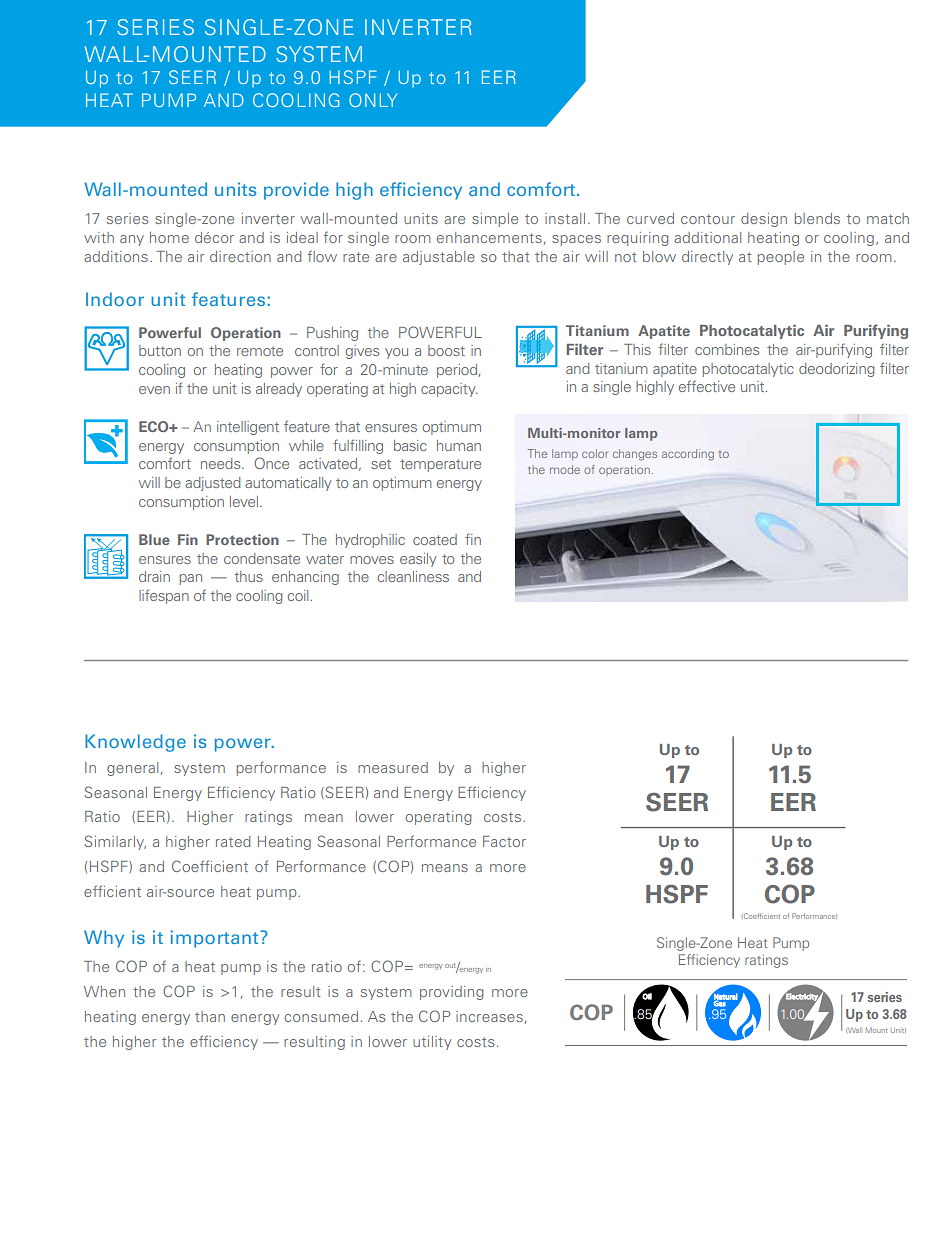  I want to click on provide, so click(296, 191).
